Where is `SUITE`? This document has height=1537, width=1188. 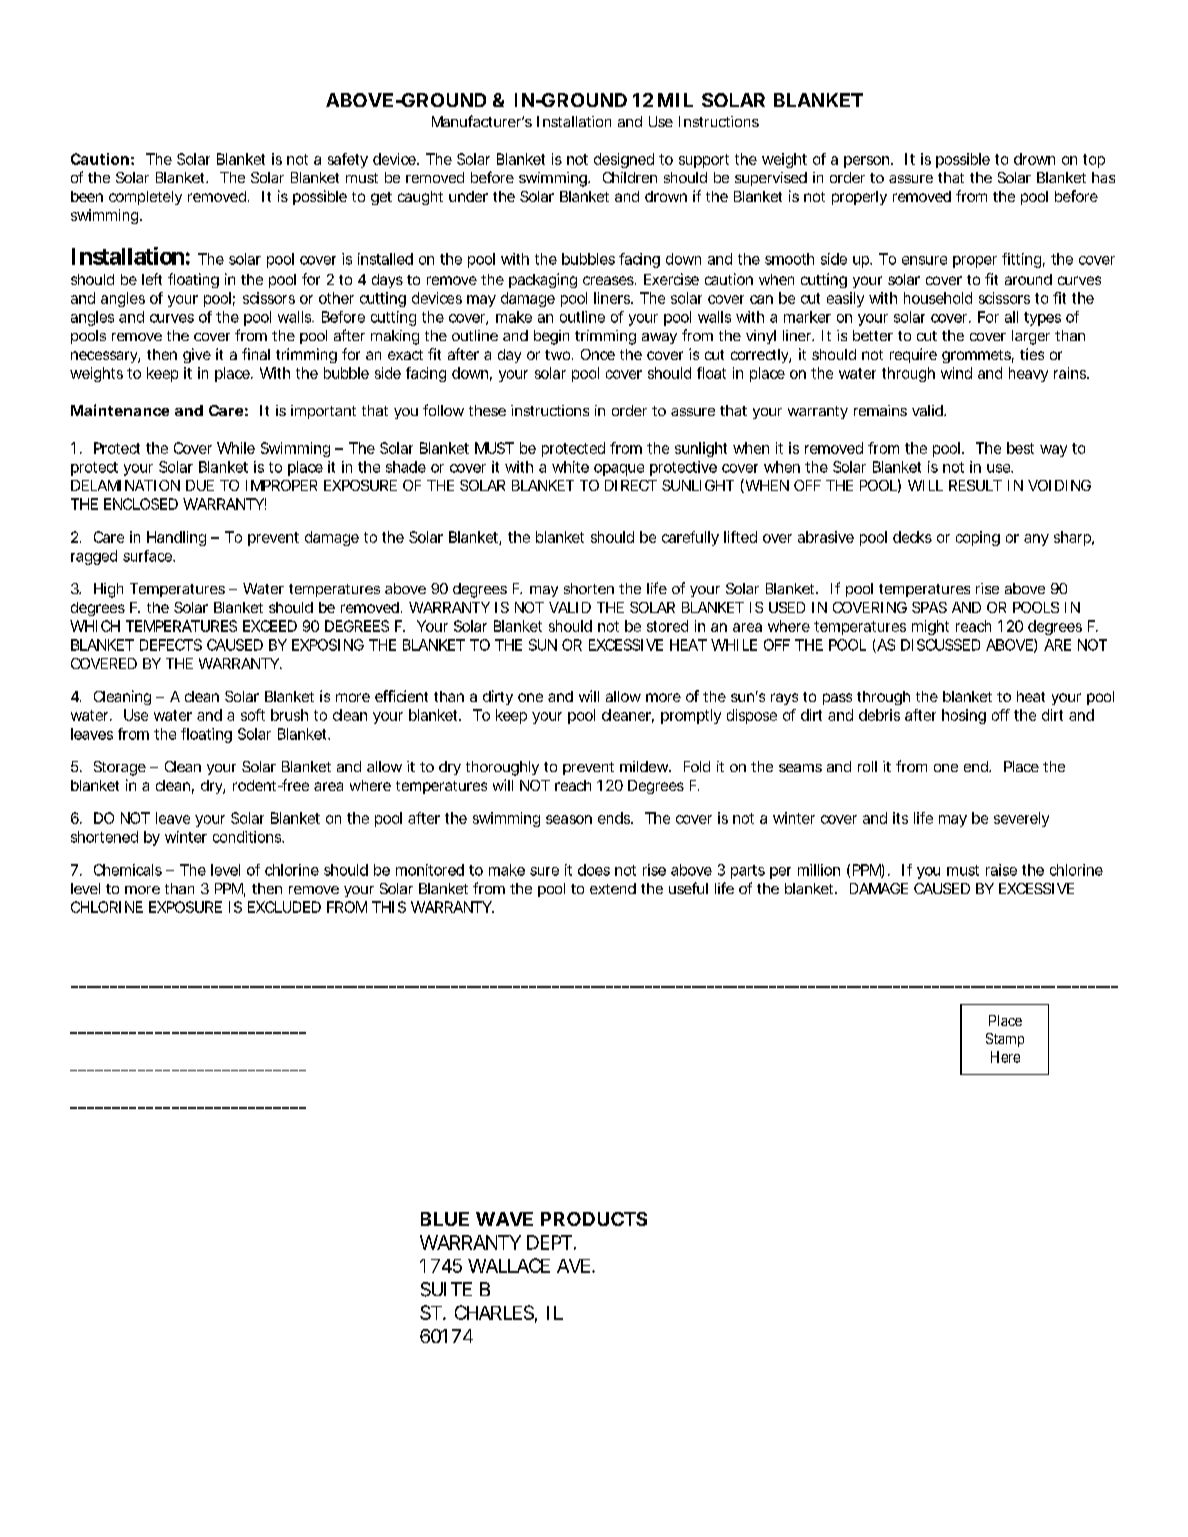
SUITE is located at coordinates (446, 1289).
